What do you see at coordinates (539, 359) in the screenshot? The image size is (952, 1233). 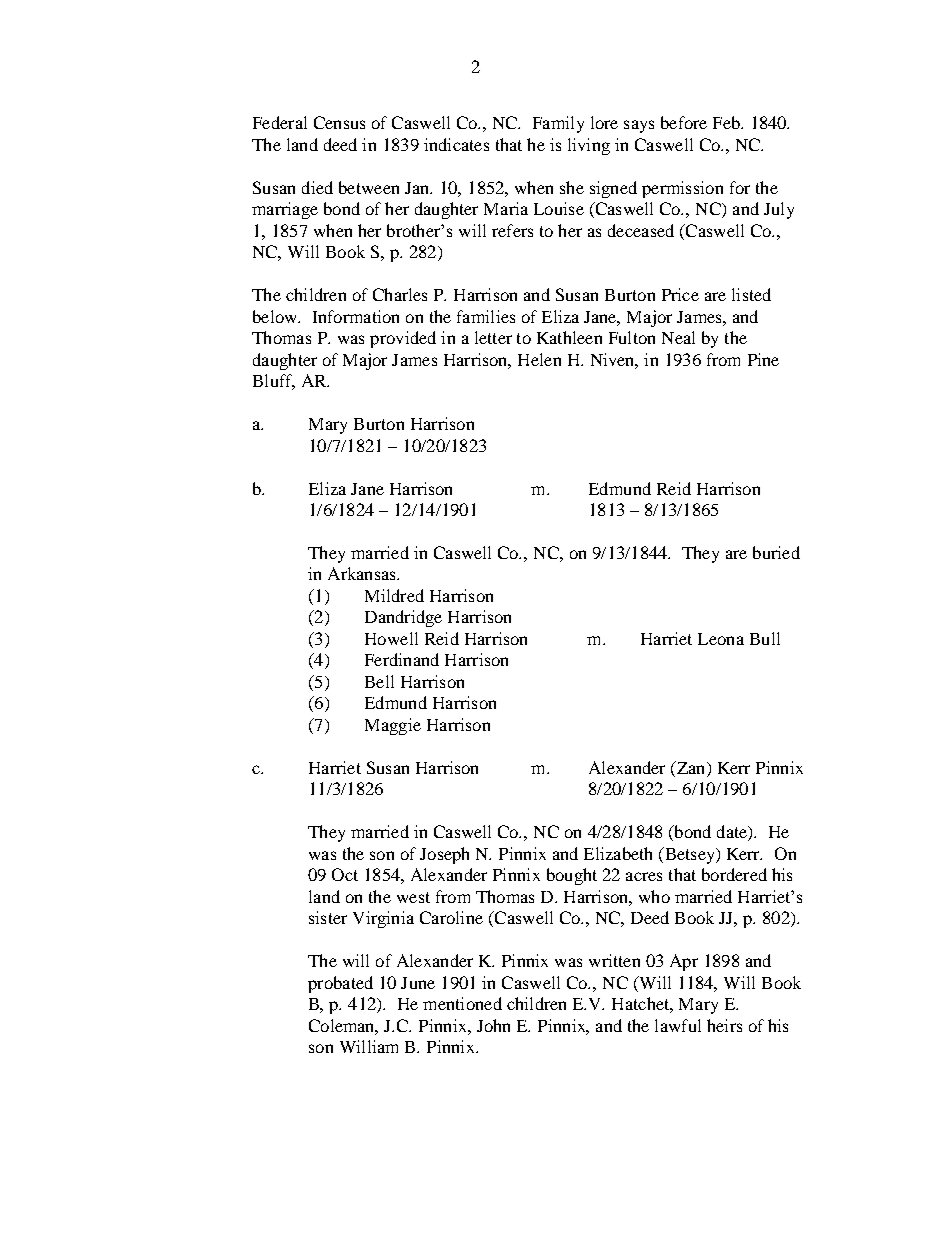 I see `Helen` at bounding box center [539, 359].
